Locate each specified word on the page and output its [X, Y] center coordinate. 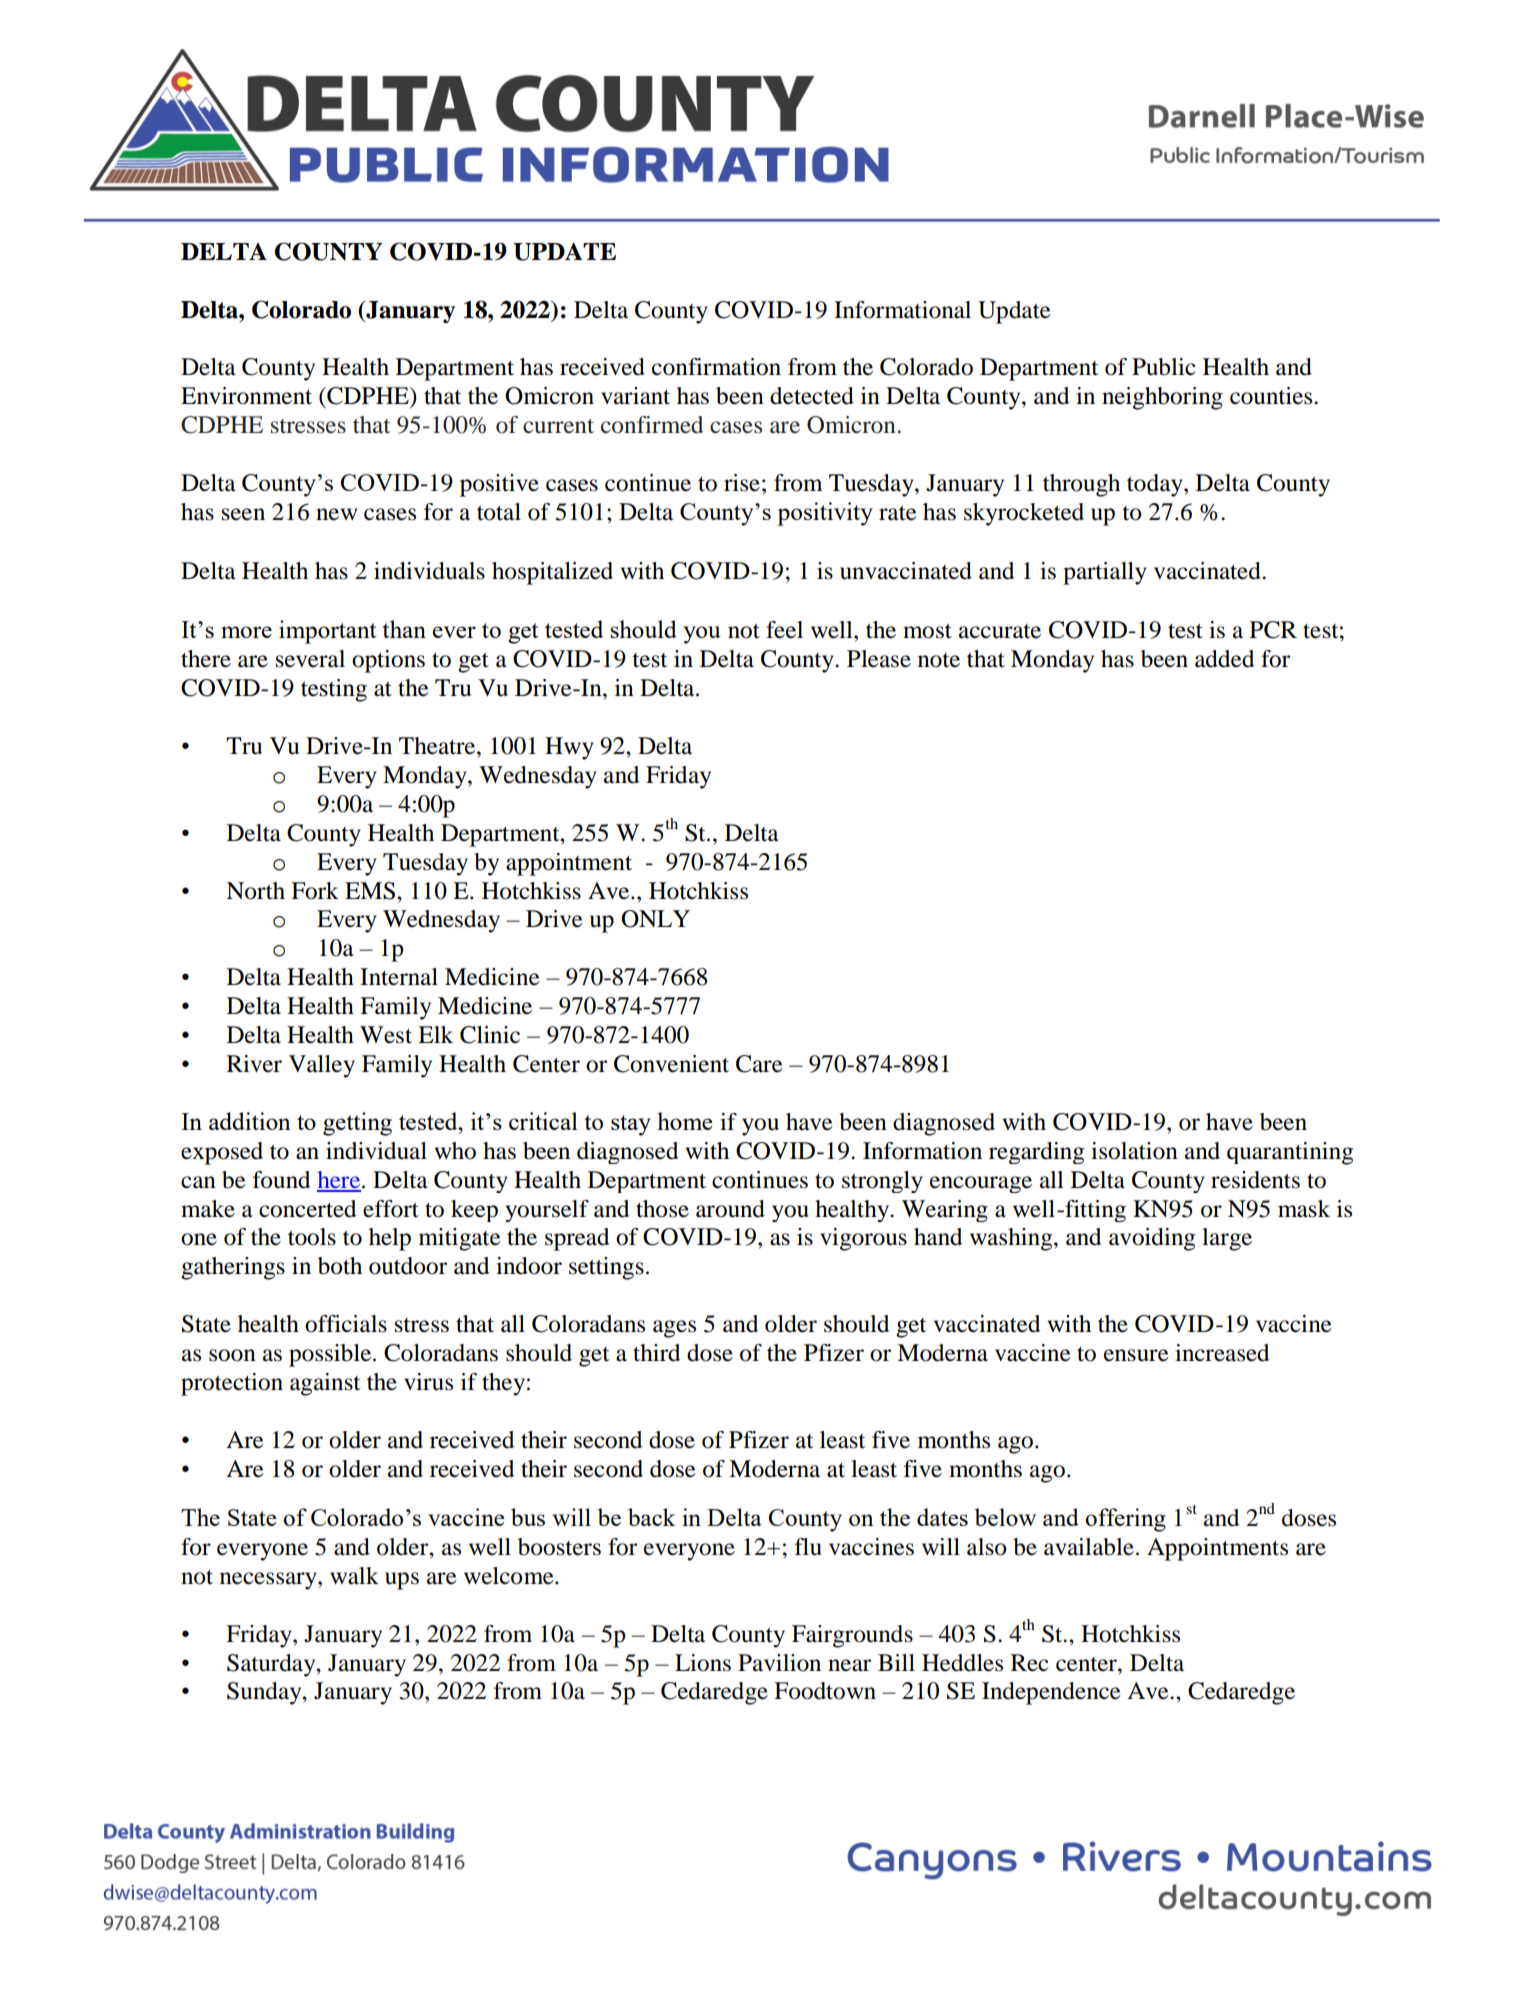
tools [312, 1237]
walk [354, 1576]
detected [812, 396]
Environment [246, 396]
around [730, 1209]
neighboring [1162, 398]
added [1224, 659]
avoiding [1152, 1239]
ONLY [655, 919]
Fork [315, 891]
